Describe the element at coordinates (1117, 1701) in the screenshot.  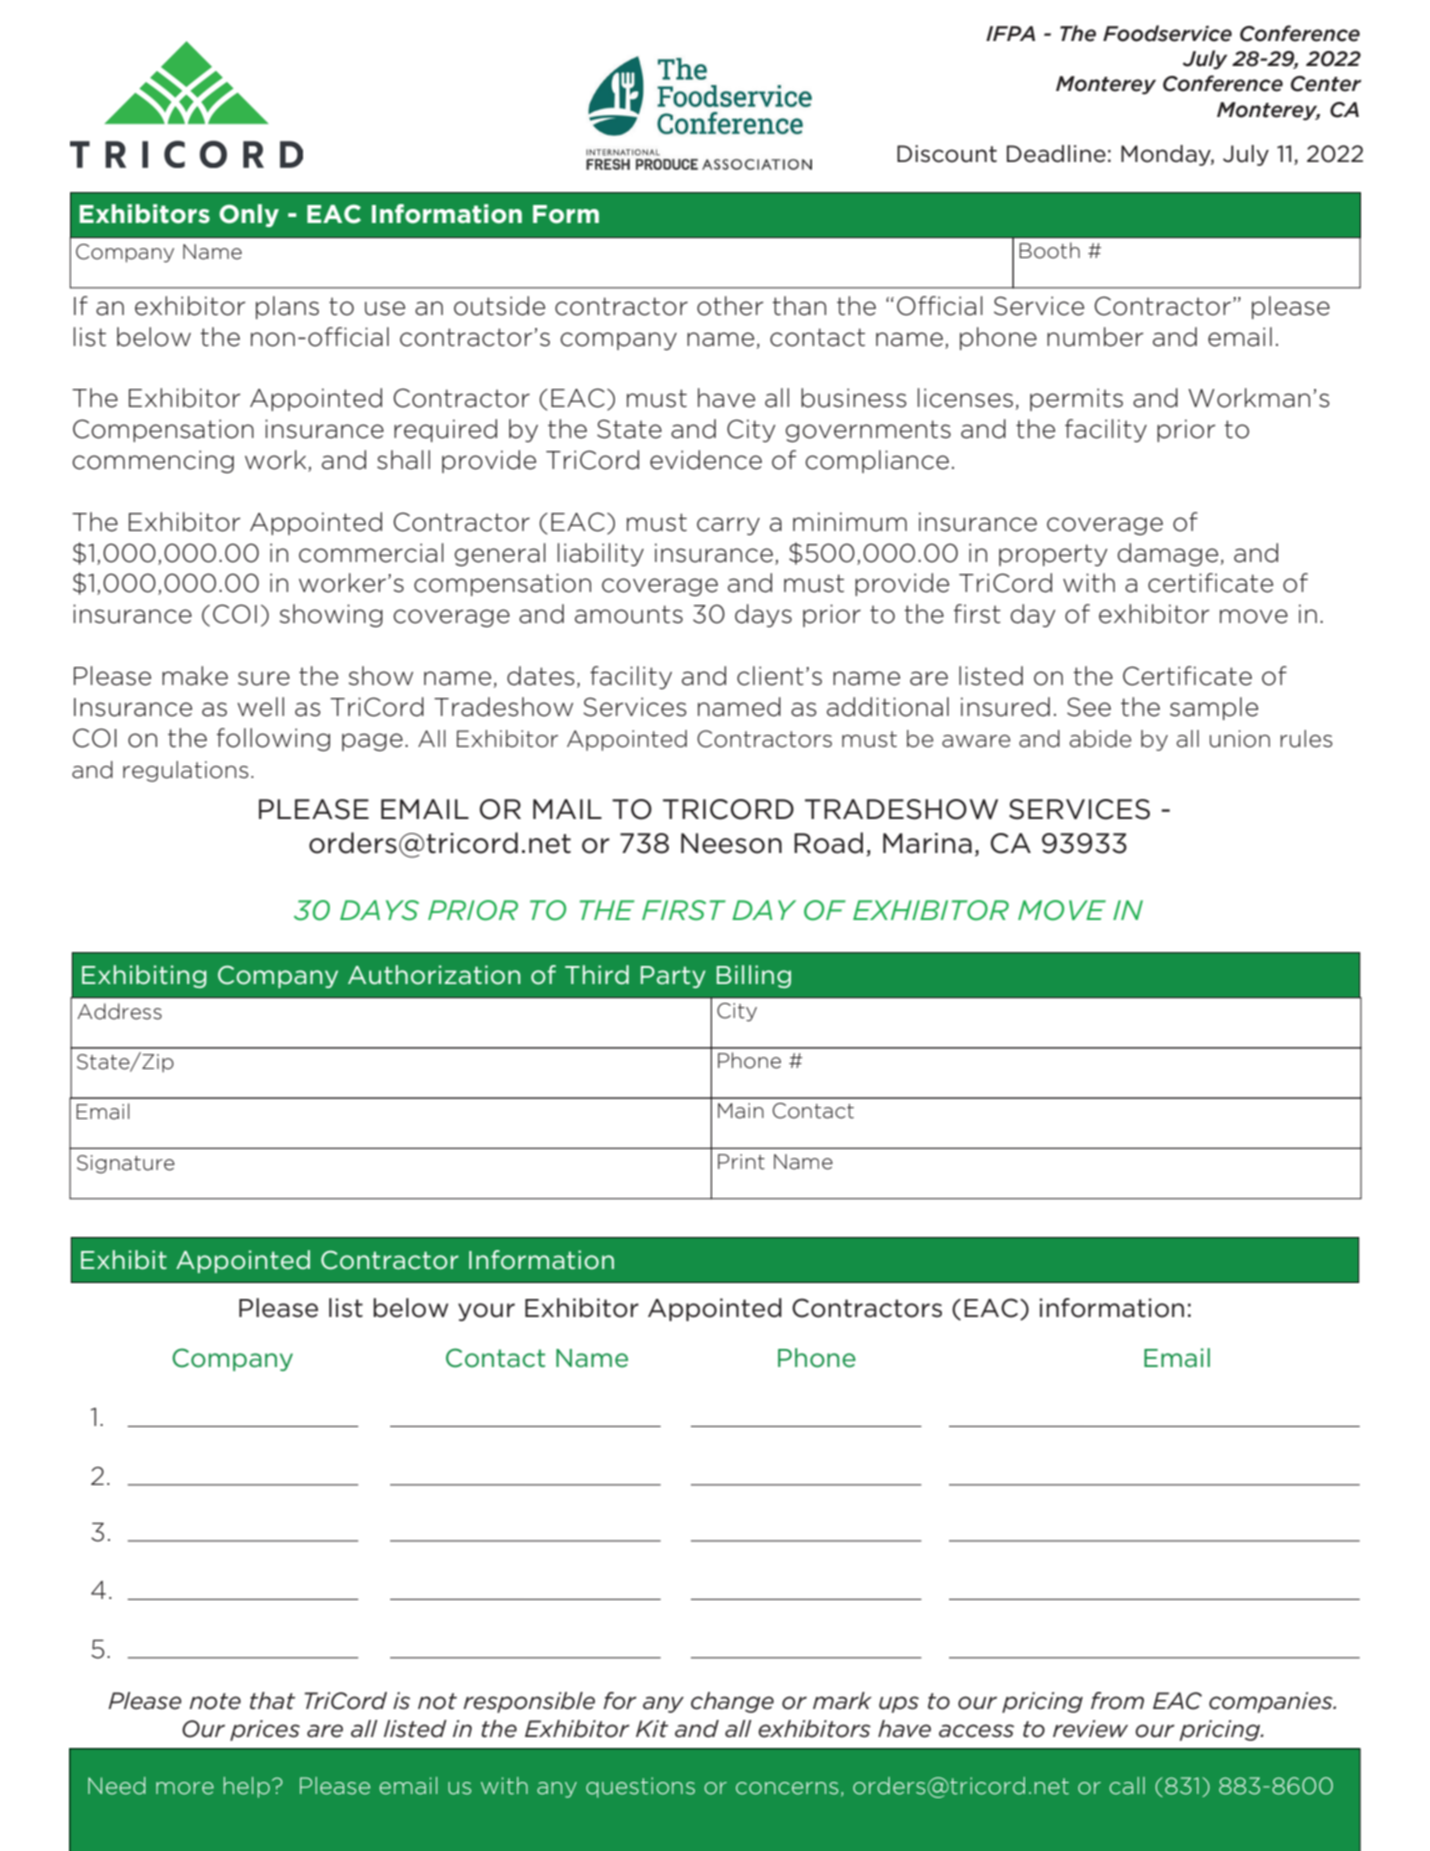
I see `from` at that location.
